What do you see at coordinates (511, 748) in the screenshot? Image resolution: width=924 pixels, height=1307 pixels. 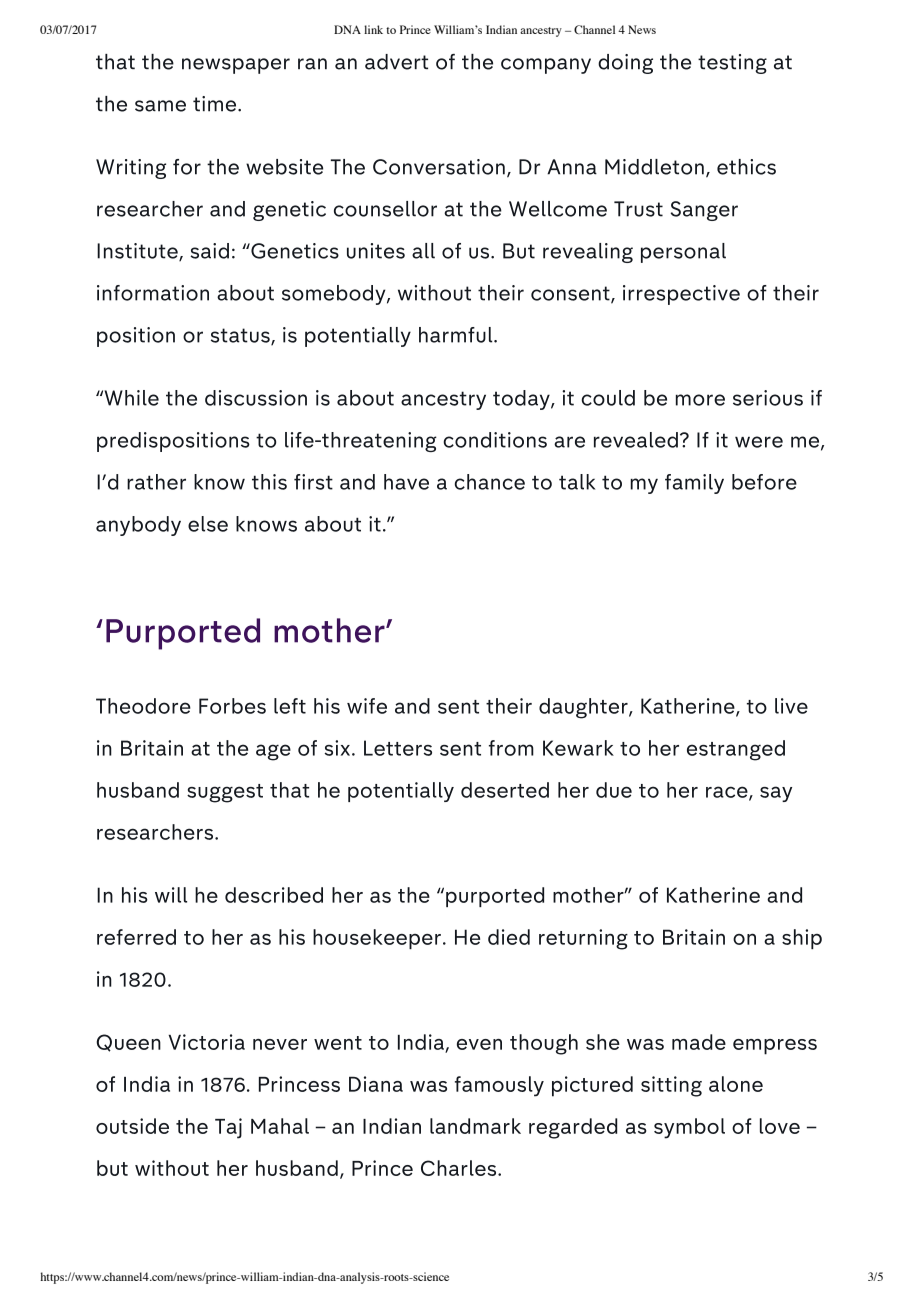 I see `from` at bounding box center [511, 748].
